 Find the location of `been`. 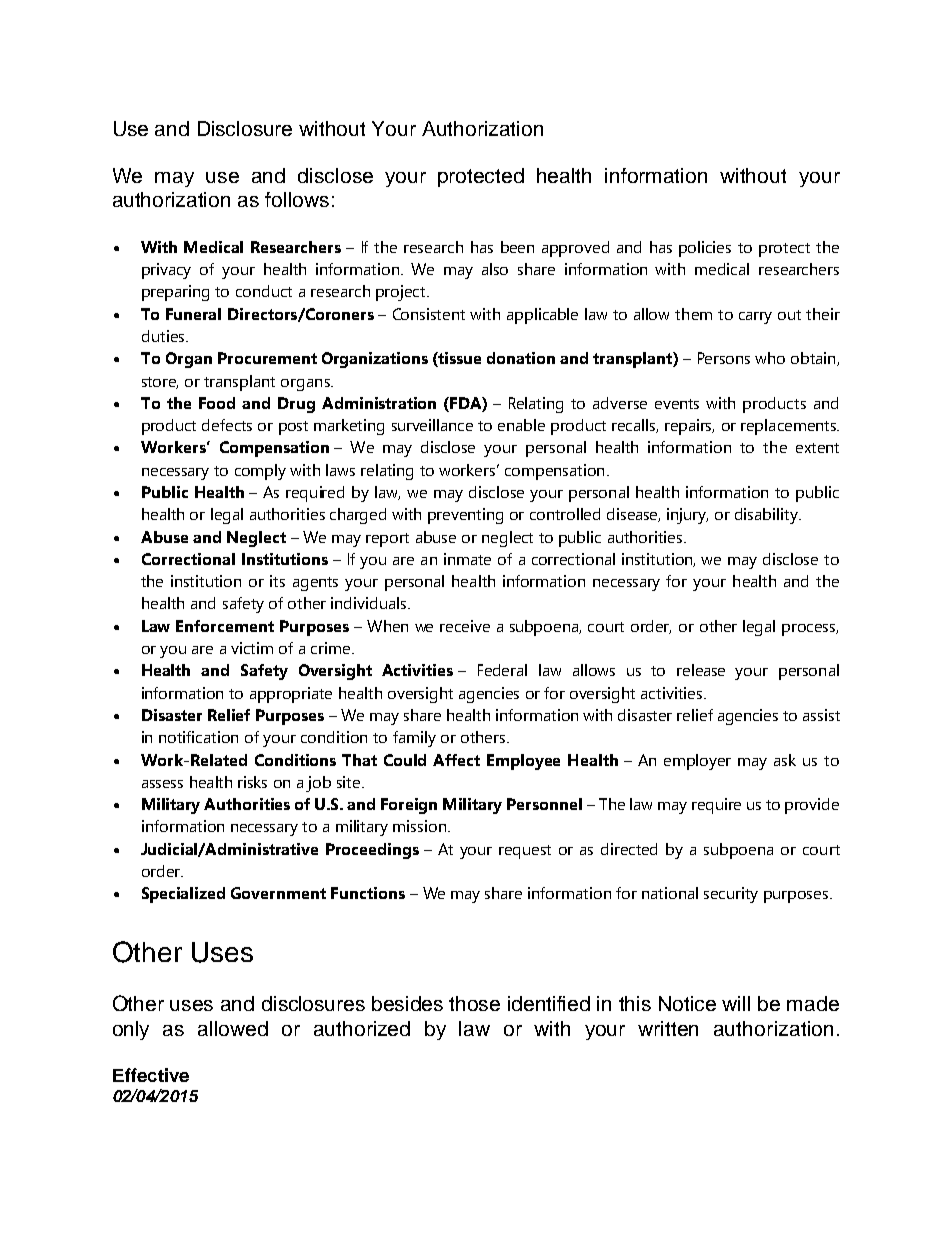

been is located at coordinates (517, 247).
